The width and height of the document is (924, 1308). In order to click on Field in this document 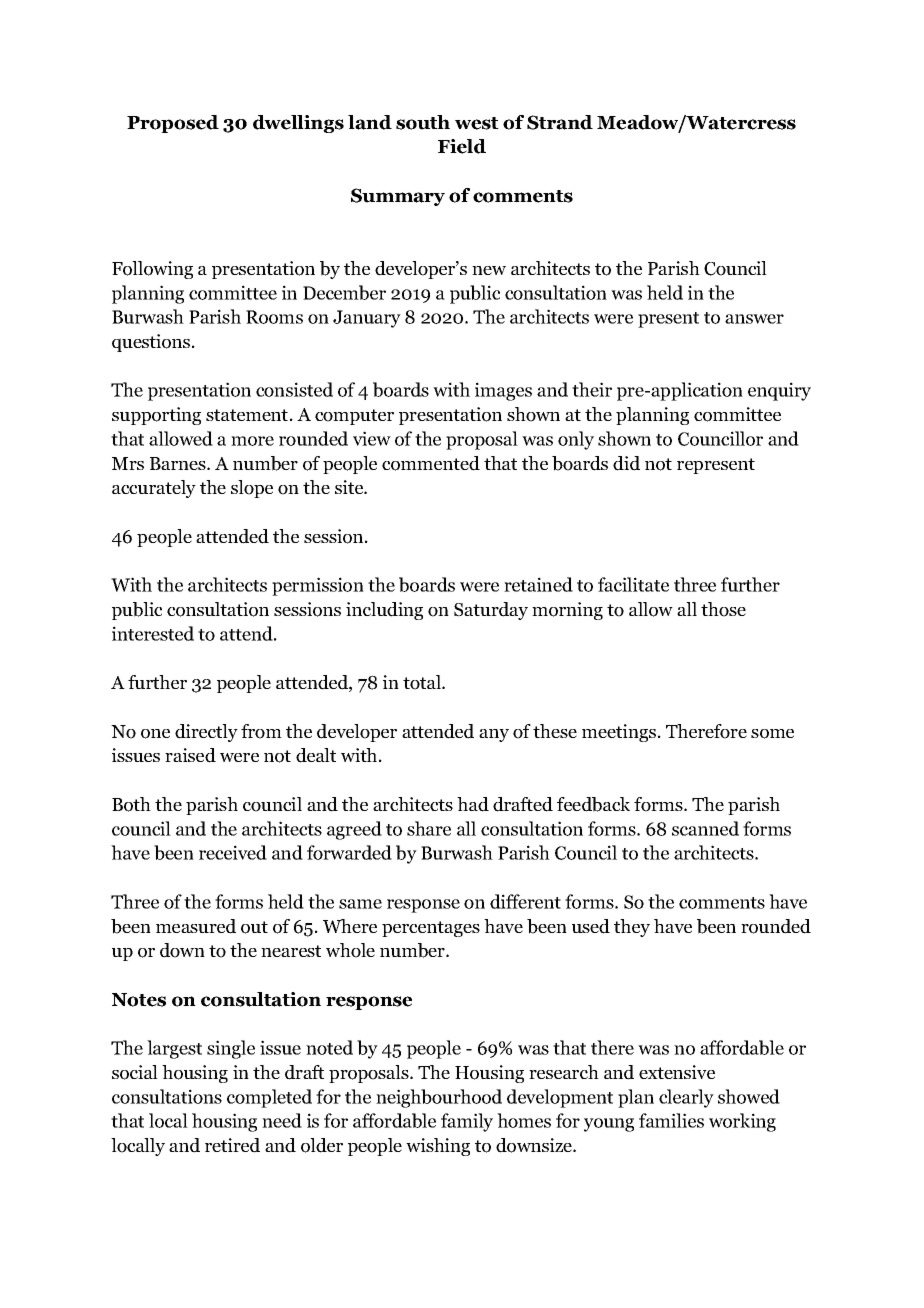, I will do `click(462, 146)`.
